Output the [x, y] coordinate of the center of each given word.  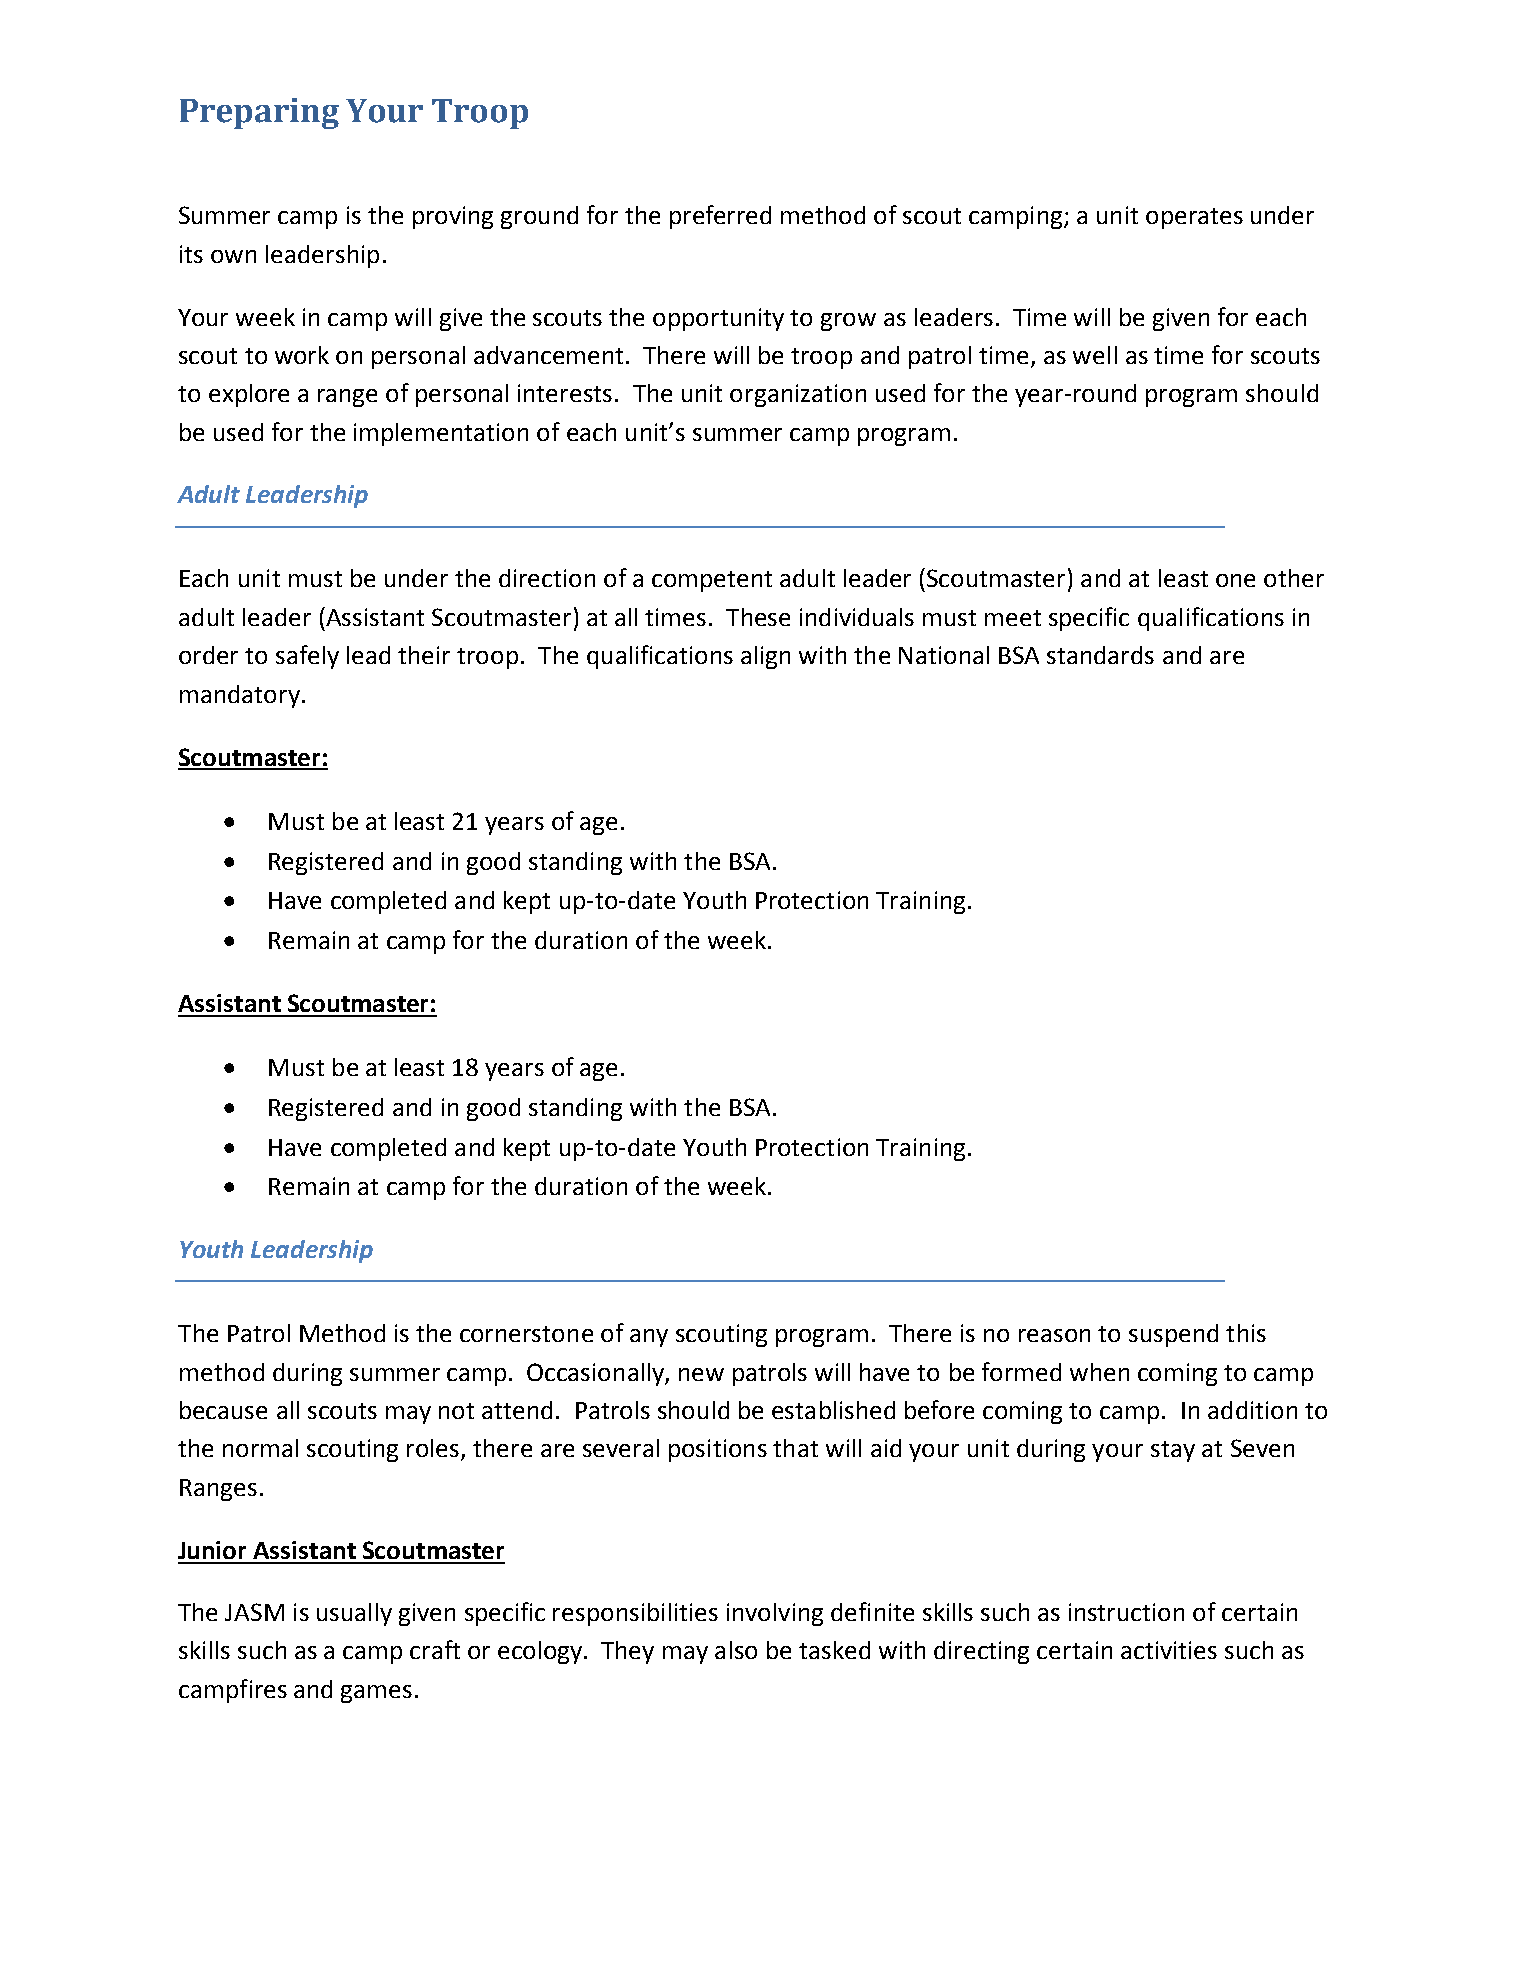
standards [1100, 655]
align [765, 657]
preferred [720, 217]
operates [1194, 218]
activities [1169, 1650]
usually [354, 1614]
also [736, 1650]
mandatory [240, 696]
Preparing [259, 113]
